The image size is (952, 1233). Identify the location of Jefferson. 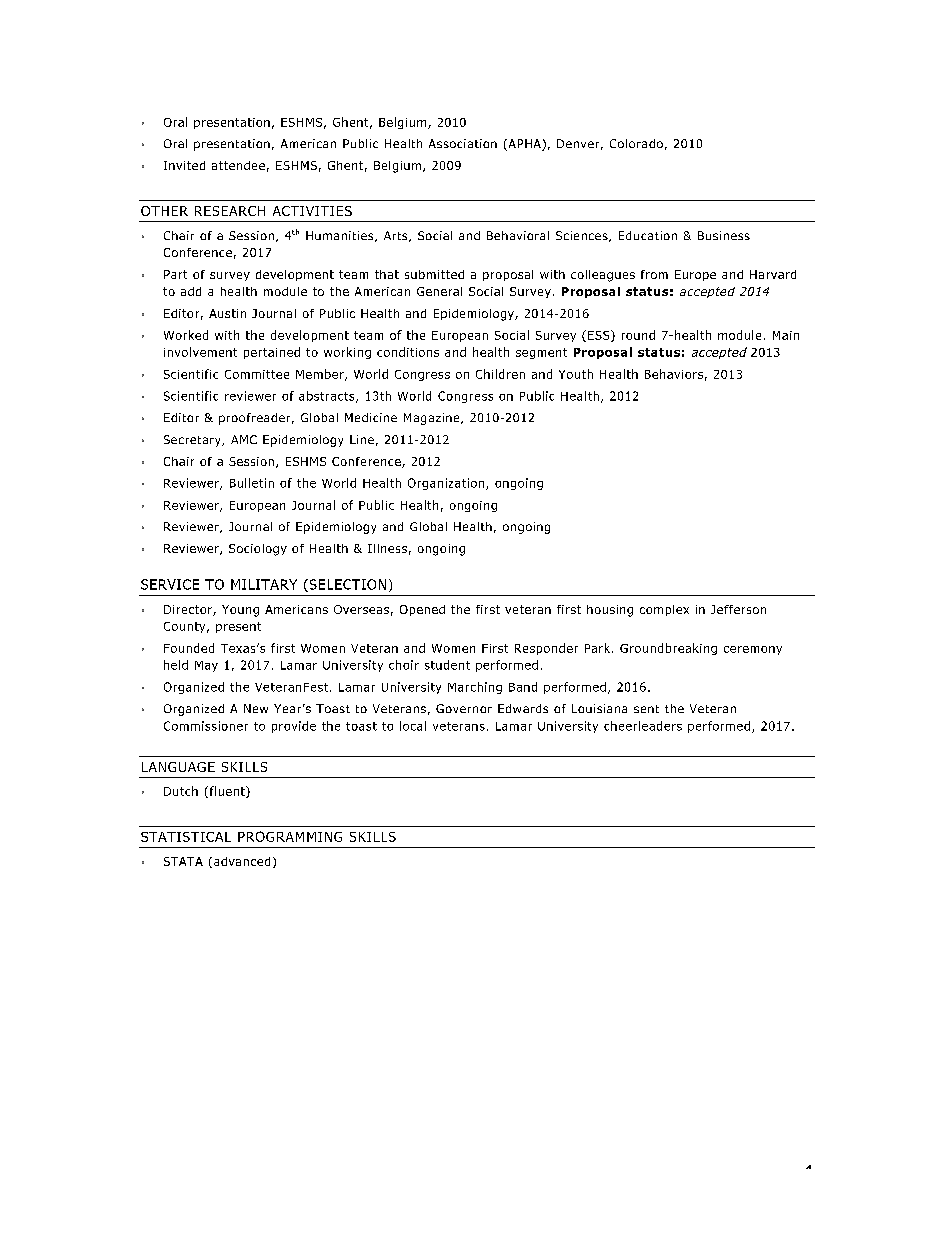
(738, 609).
